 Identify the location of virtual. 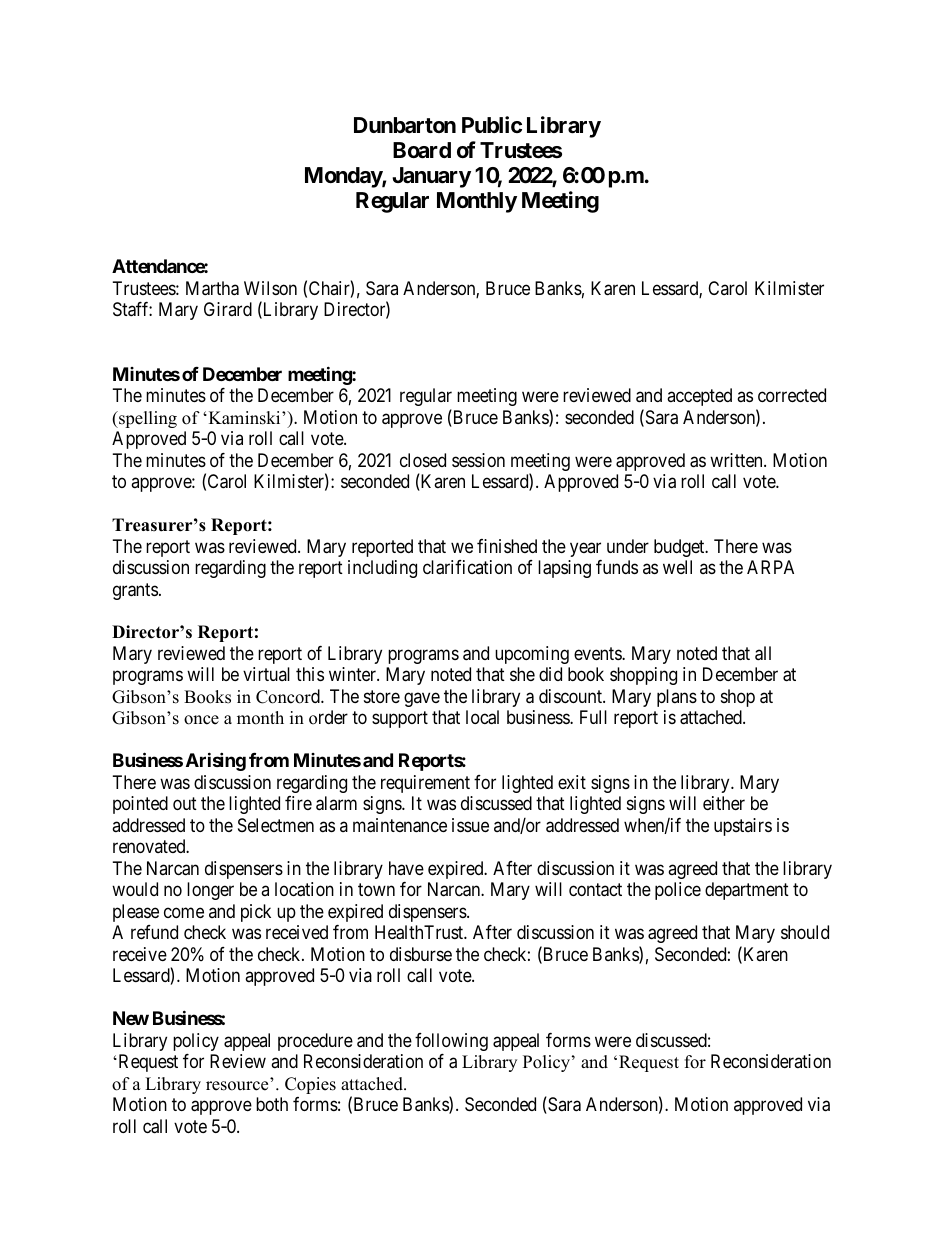
(266, 674).
